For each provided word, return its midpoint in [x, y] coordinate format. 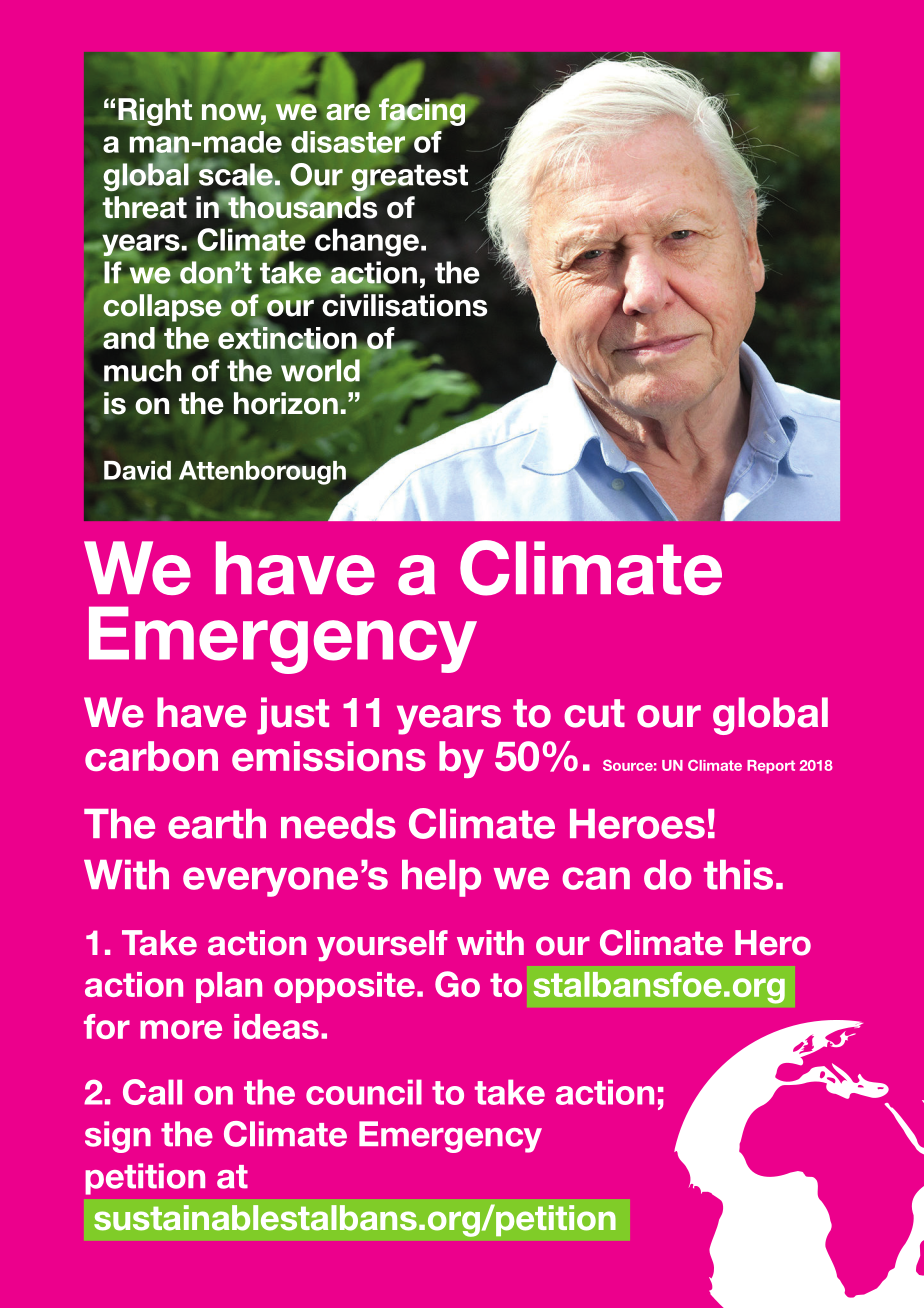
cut [594, 713]
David [137, 470]
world [320, 370]
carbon [151, 756]
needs [338, 824]
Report [771, 767]
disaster [349, 141]
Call [152, 1092]
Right [155, 112]
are [348, 111]
